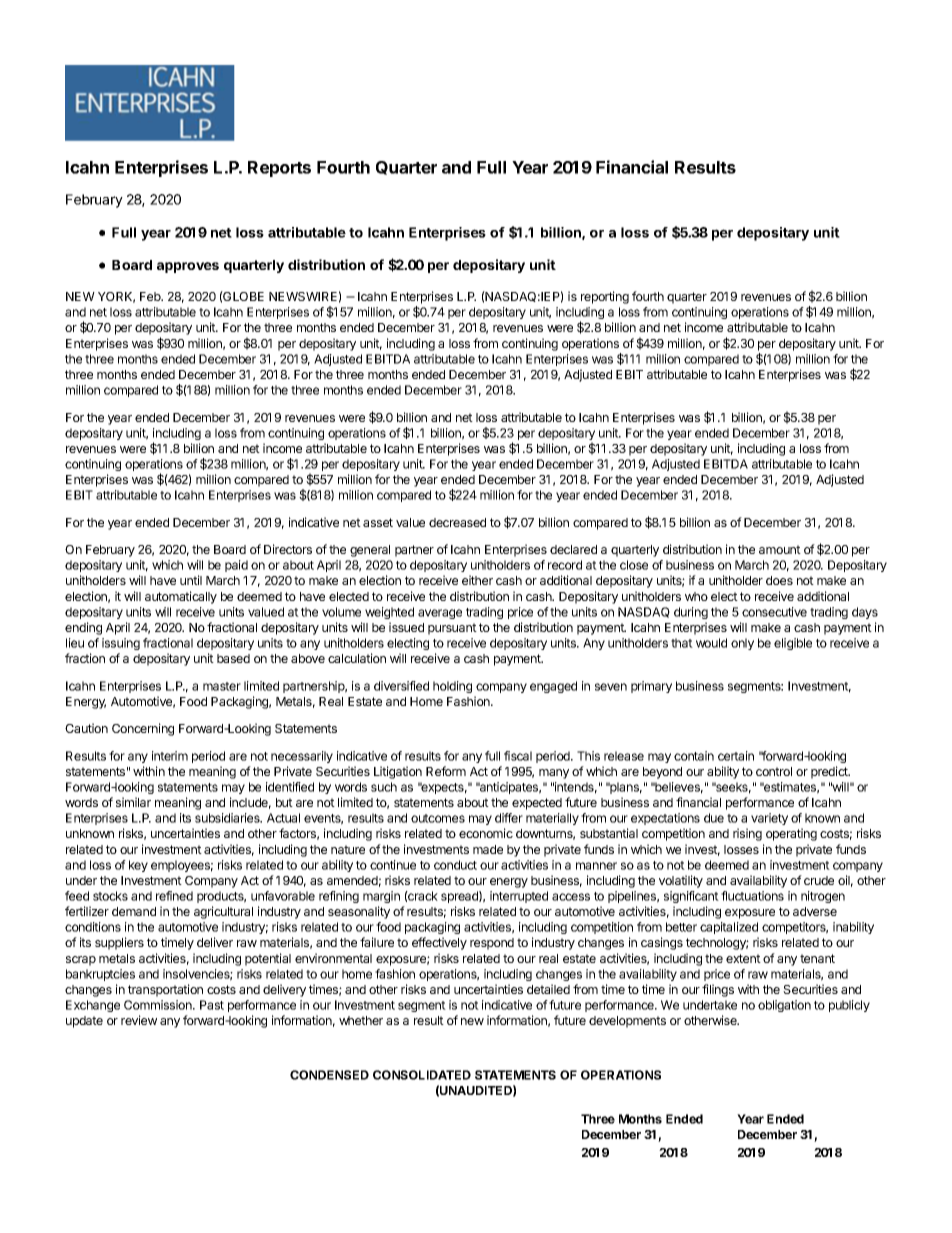 This image has width=952, height=1233. Describe the element at coordinates (446, 771) in the image. I see `Reform` at that location.
